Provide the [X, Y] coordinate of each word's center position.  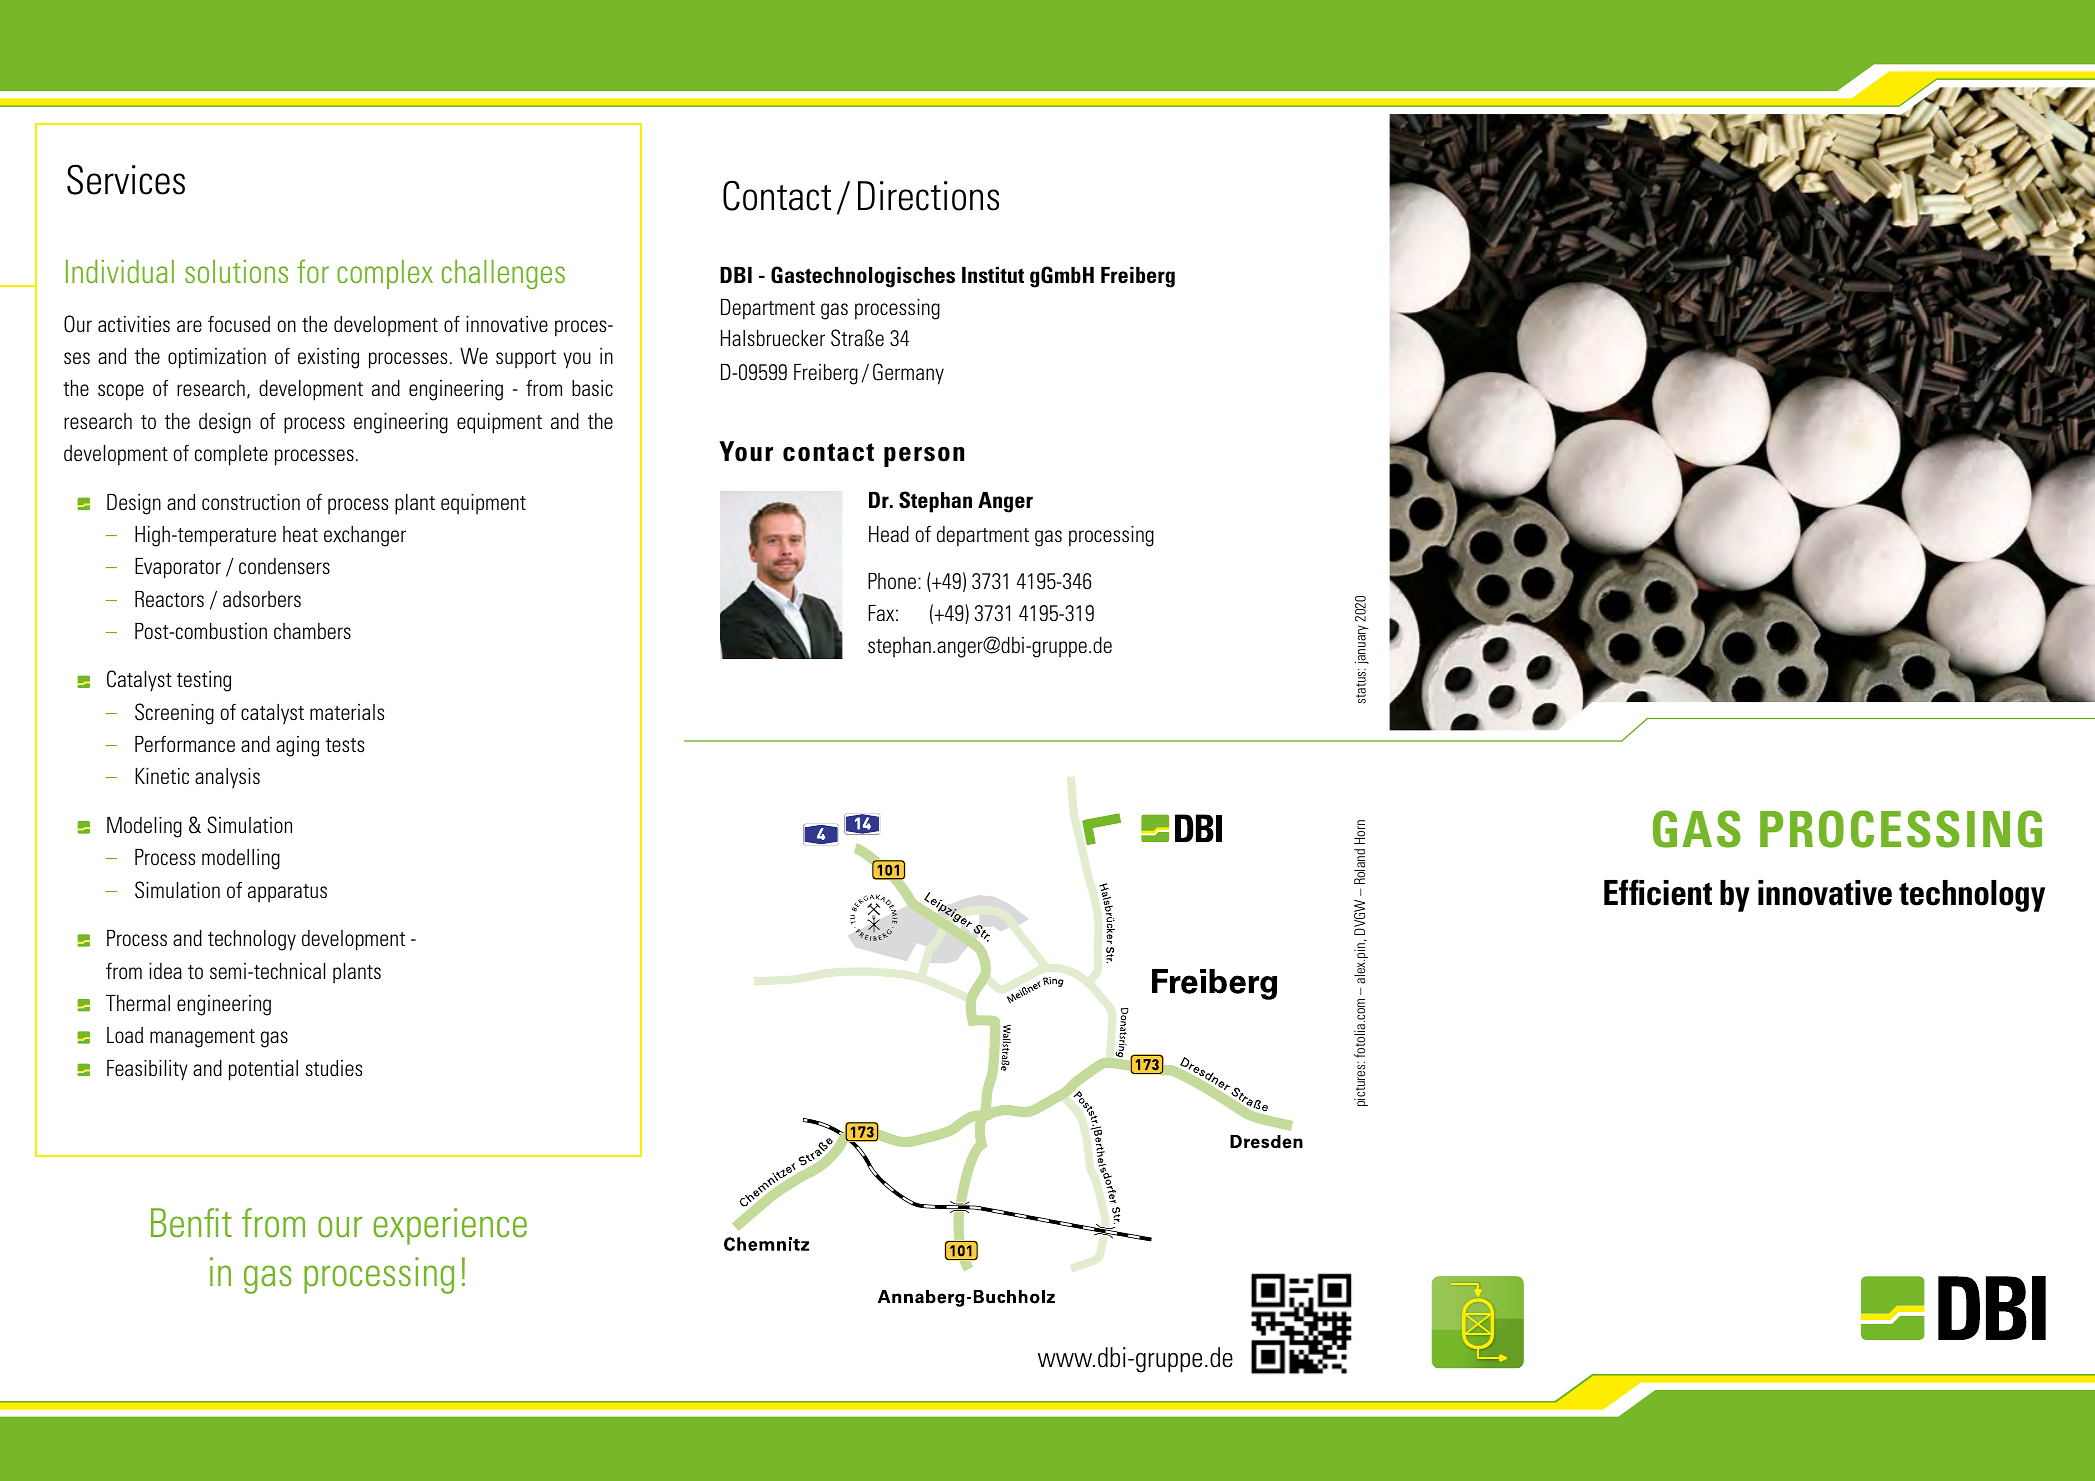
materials [347, 712]
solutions [236, 271]
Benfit [191, 1223]
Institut [993, 275]
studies [334, 1068]
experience [450, 1226]
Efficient [1658, 892]
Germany [908, 374]
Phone [892, 581]
